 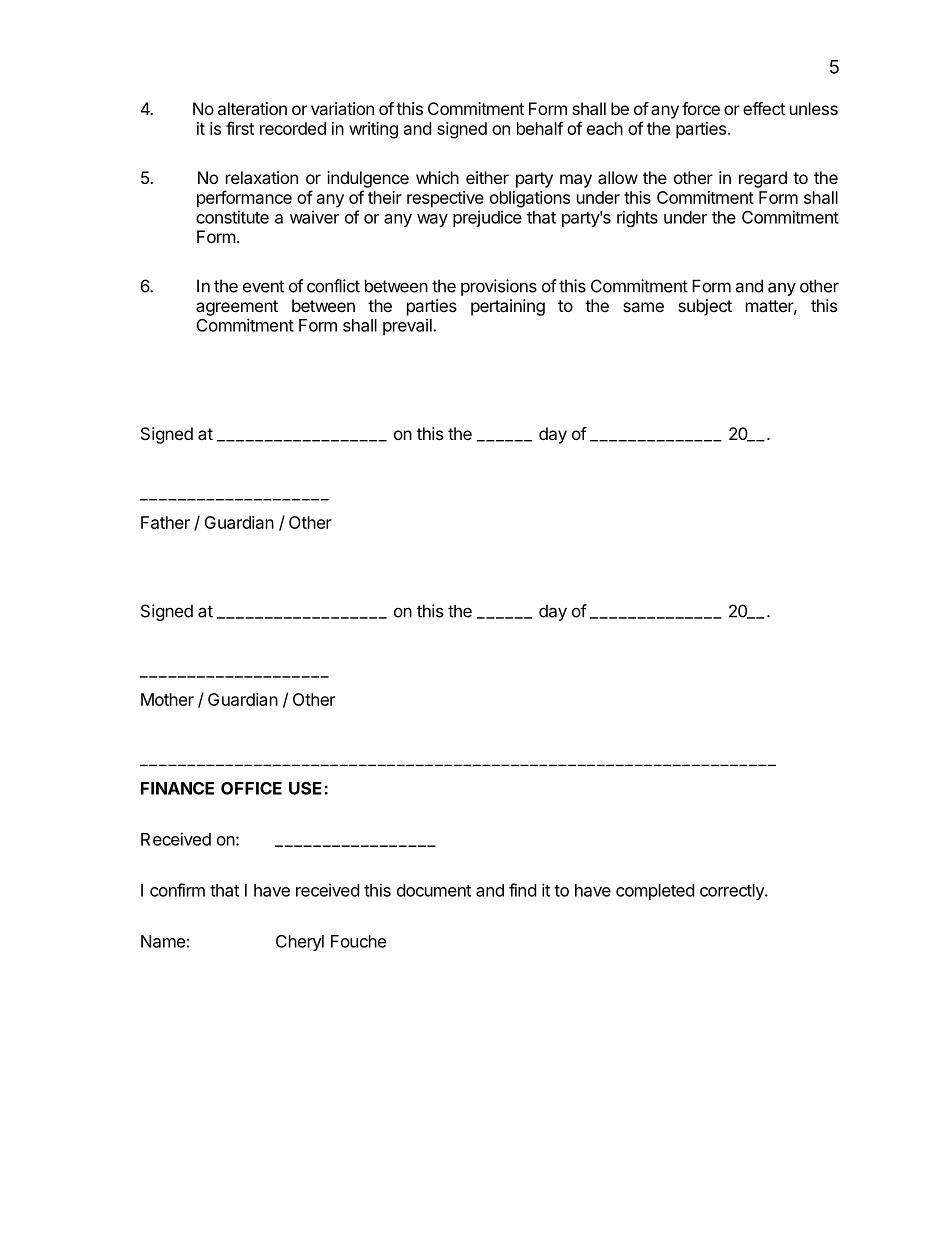 What do you see at coordinates (251, 788) in the document?
I see `OFFICE` at bounding box center [251, 788].
